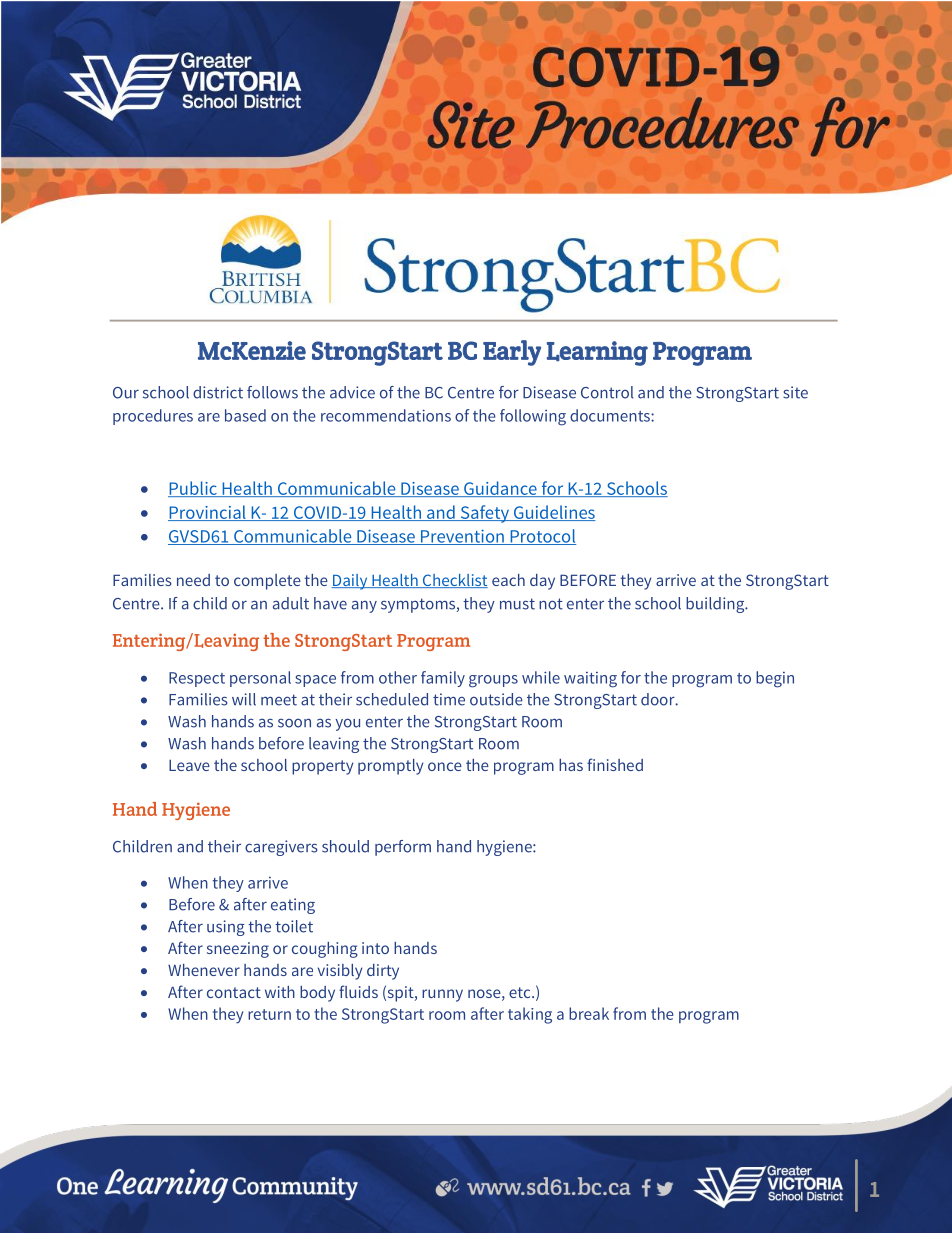 The width and height of the image is (952, 1233). Describe the element at coordinates (443, 679) in the image. I see `family` at that location.
